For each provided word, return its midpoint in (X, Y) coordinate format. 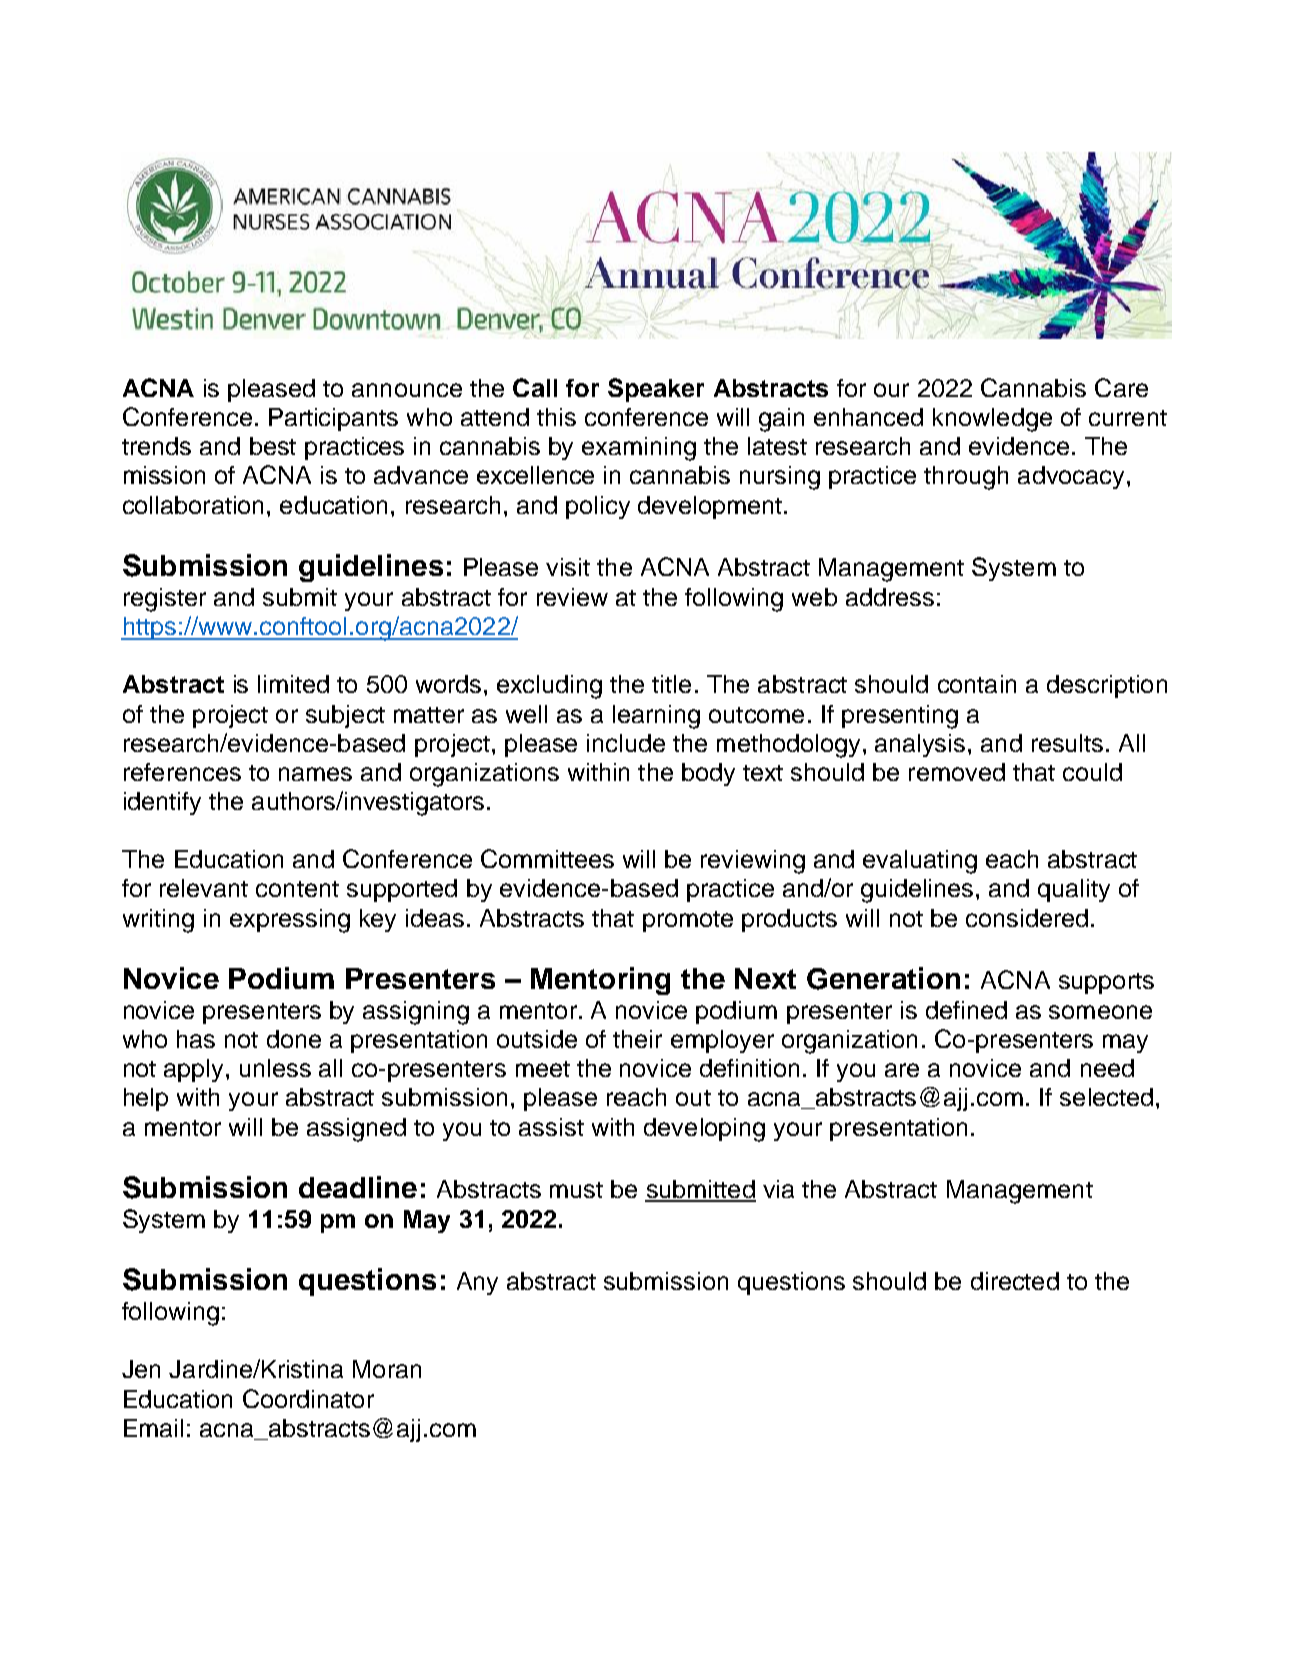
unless (275, 1068)
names (315, 774)
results (1067, 743)
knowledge (992, 420)
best (273, 446)
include (626, 743)
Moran (387, 1369)
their (637, 1039)
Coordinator (308, 1398)
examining (639, 449)
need (1107, 1068)
